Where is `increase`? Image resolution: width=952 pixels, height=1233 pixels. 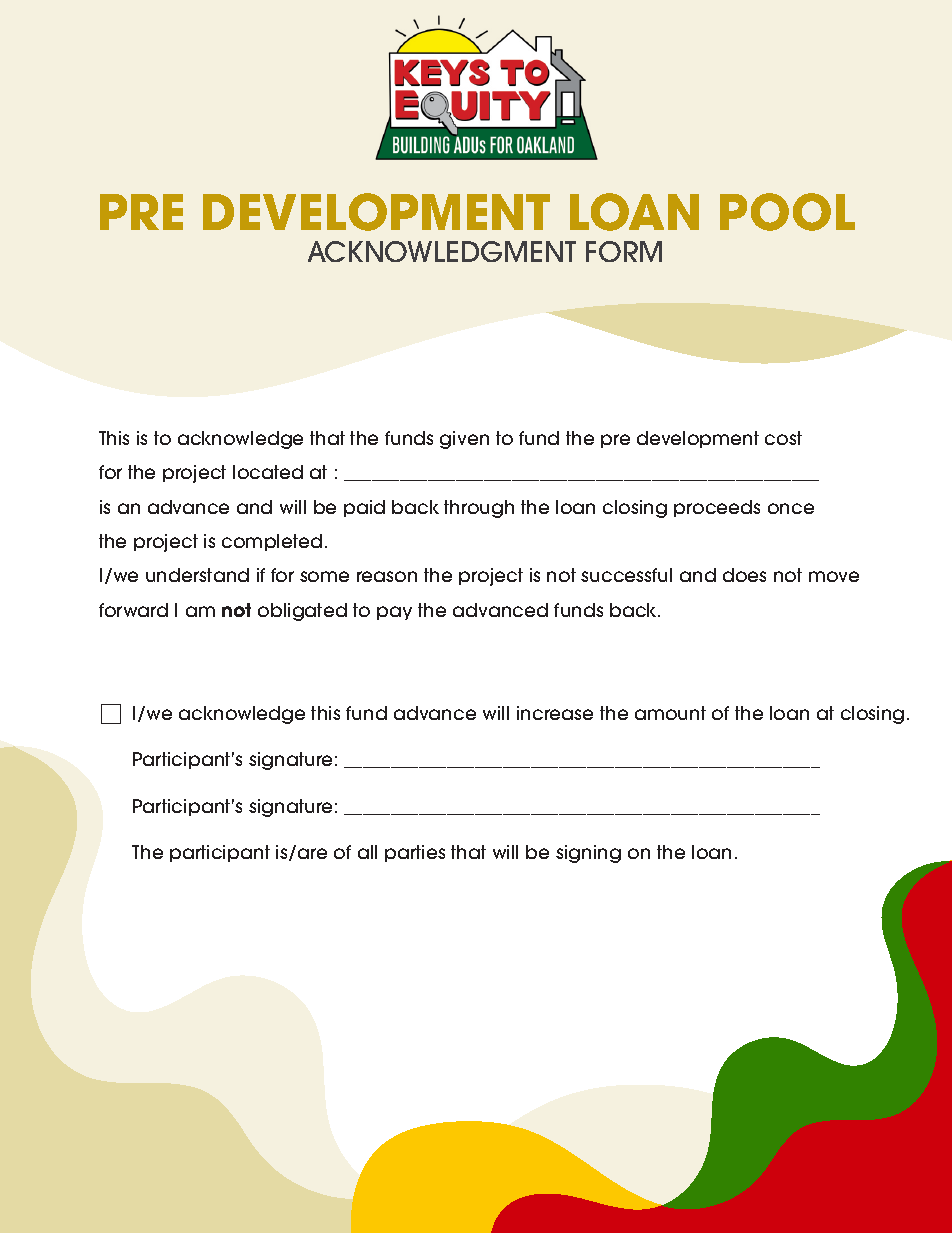 increase is located at coordinates (555, 713).
